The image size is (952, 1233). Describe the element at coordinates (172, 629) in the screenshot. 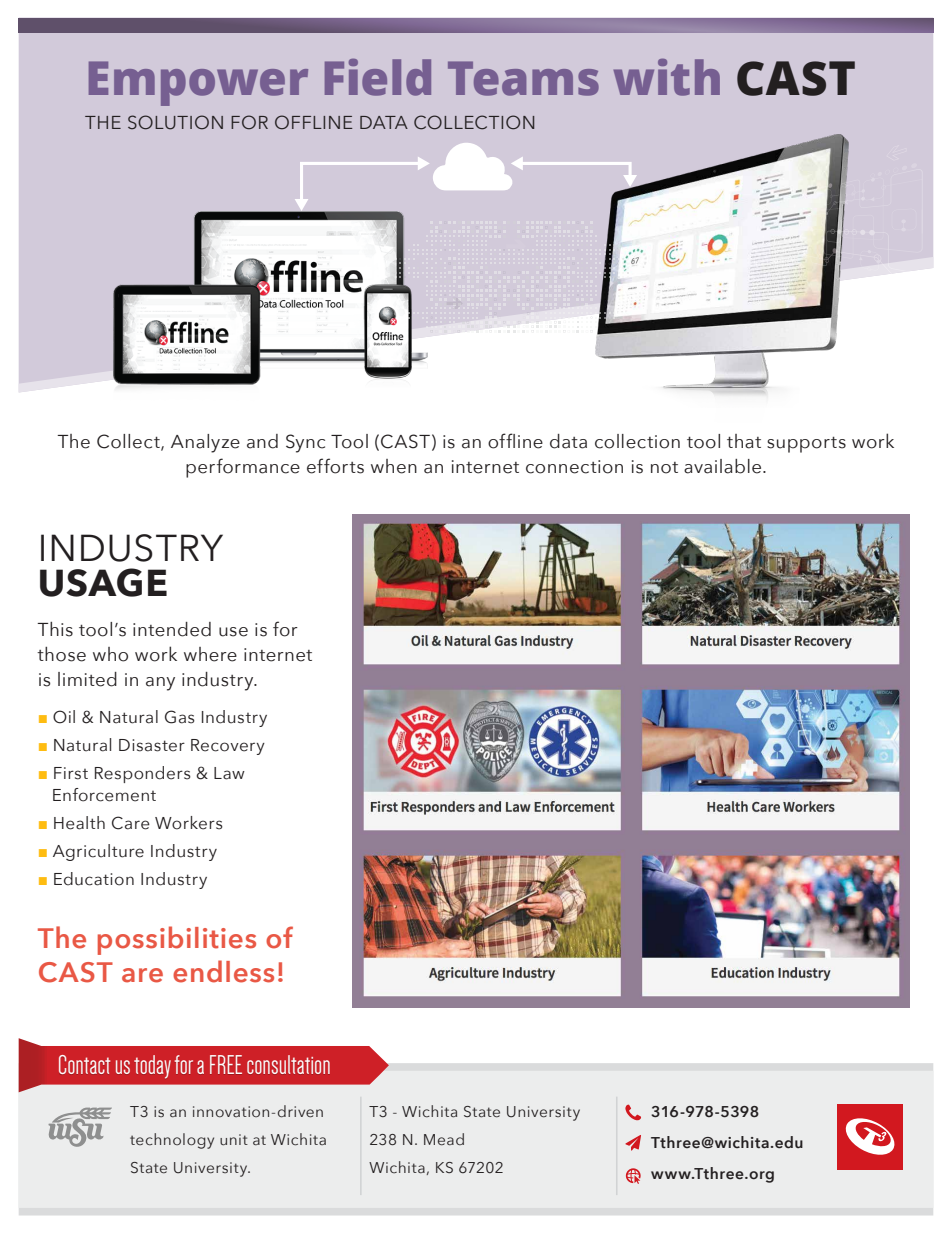

I see `intended` at that location.
